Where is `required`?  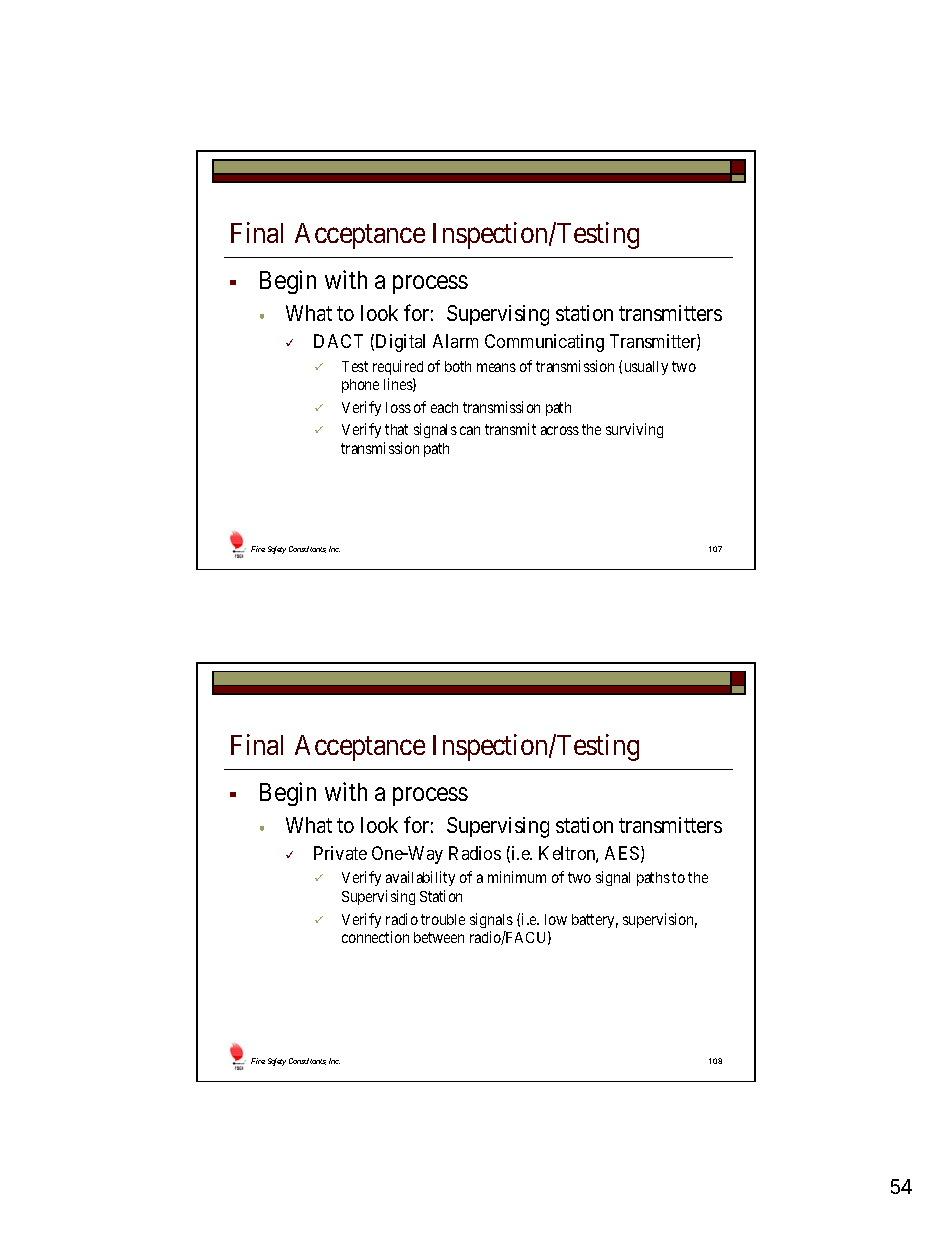 required is located at coordinates (398, 367).
